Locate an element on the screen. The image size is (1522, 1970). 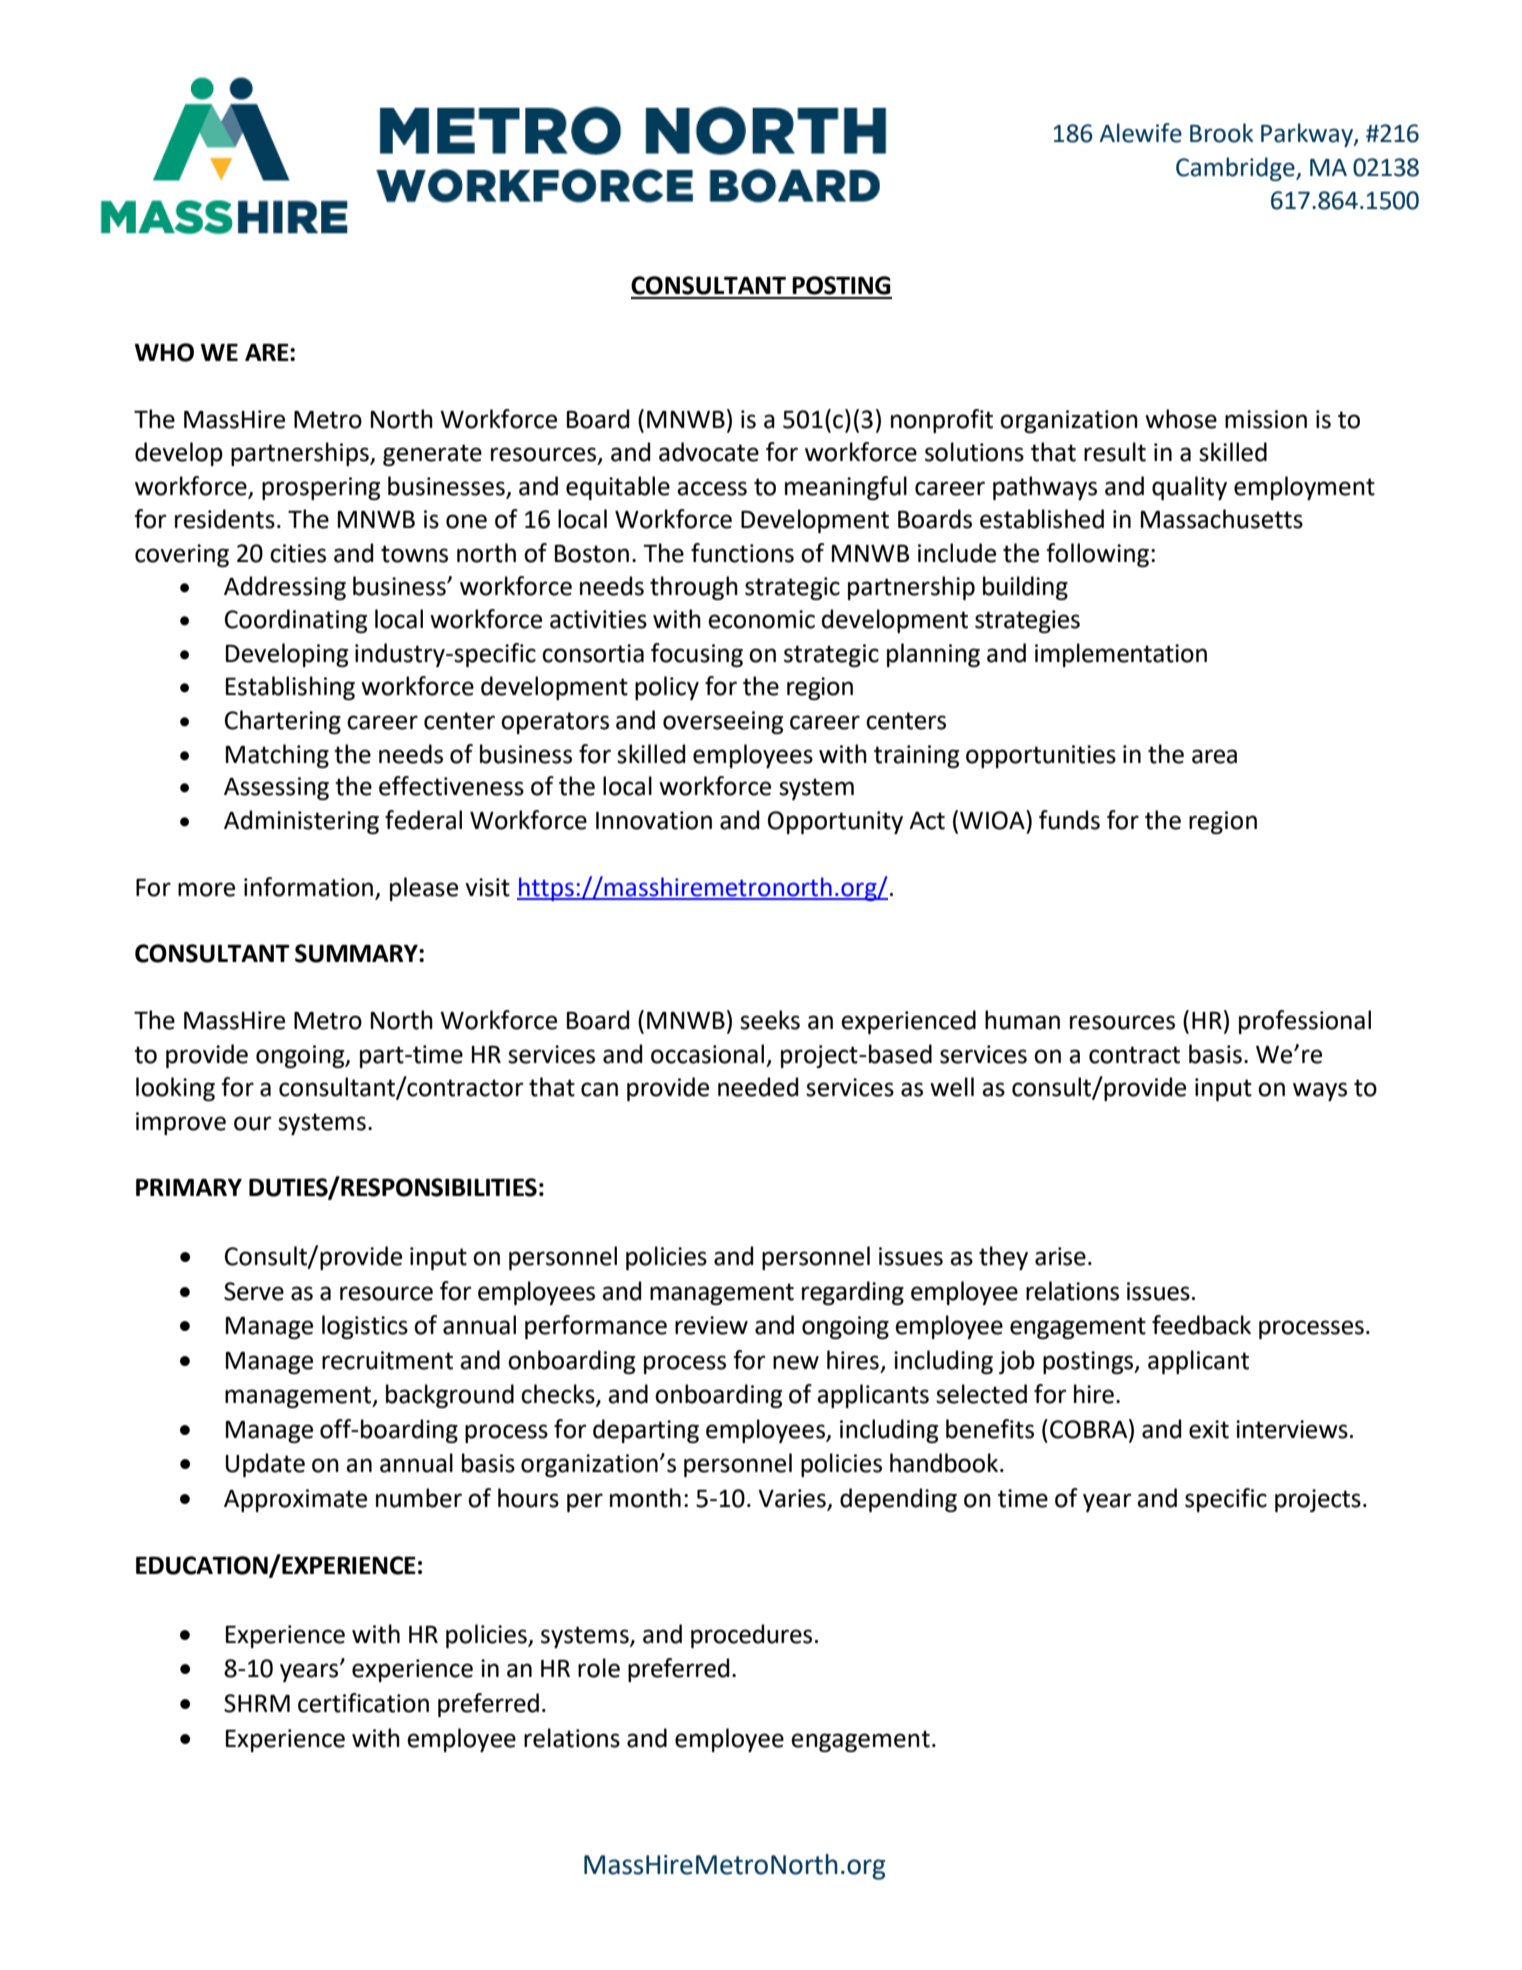
needed is located at coordinates (758, 1087).
